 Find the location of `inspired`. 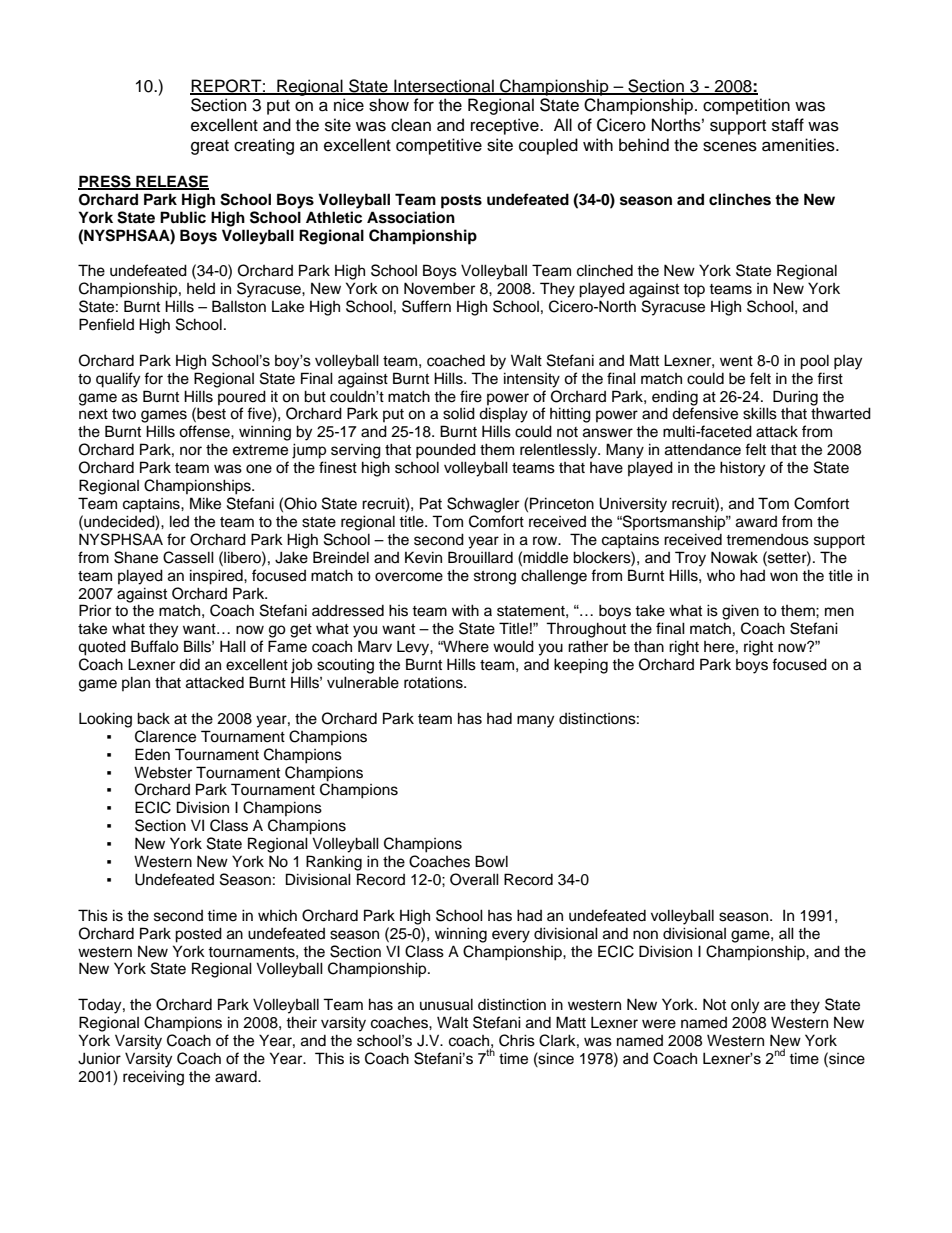

inspired is located at coordinates (217, 577).
